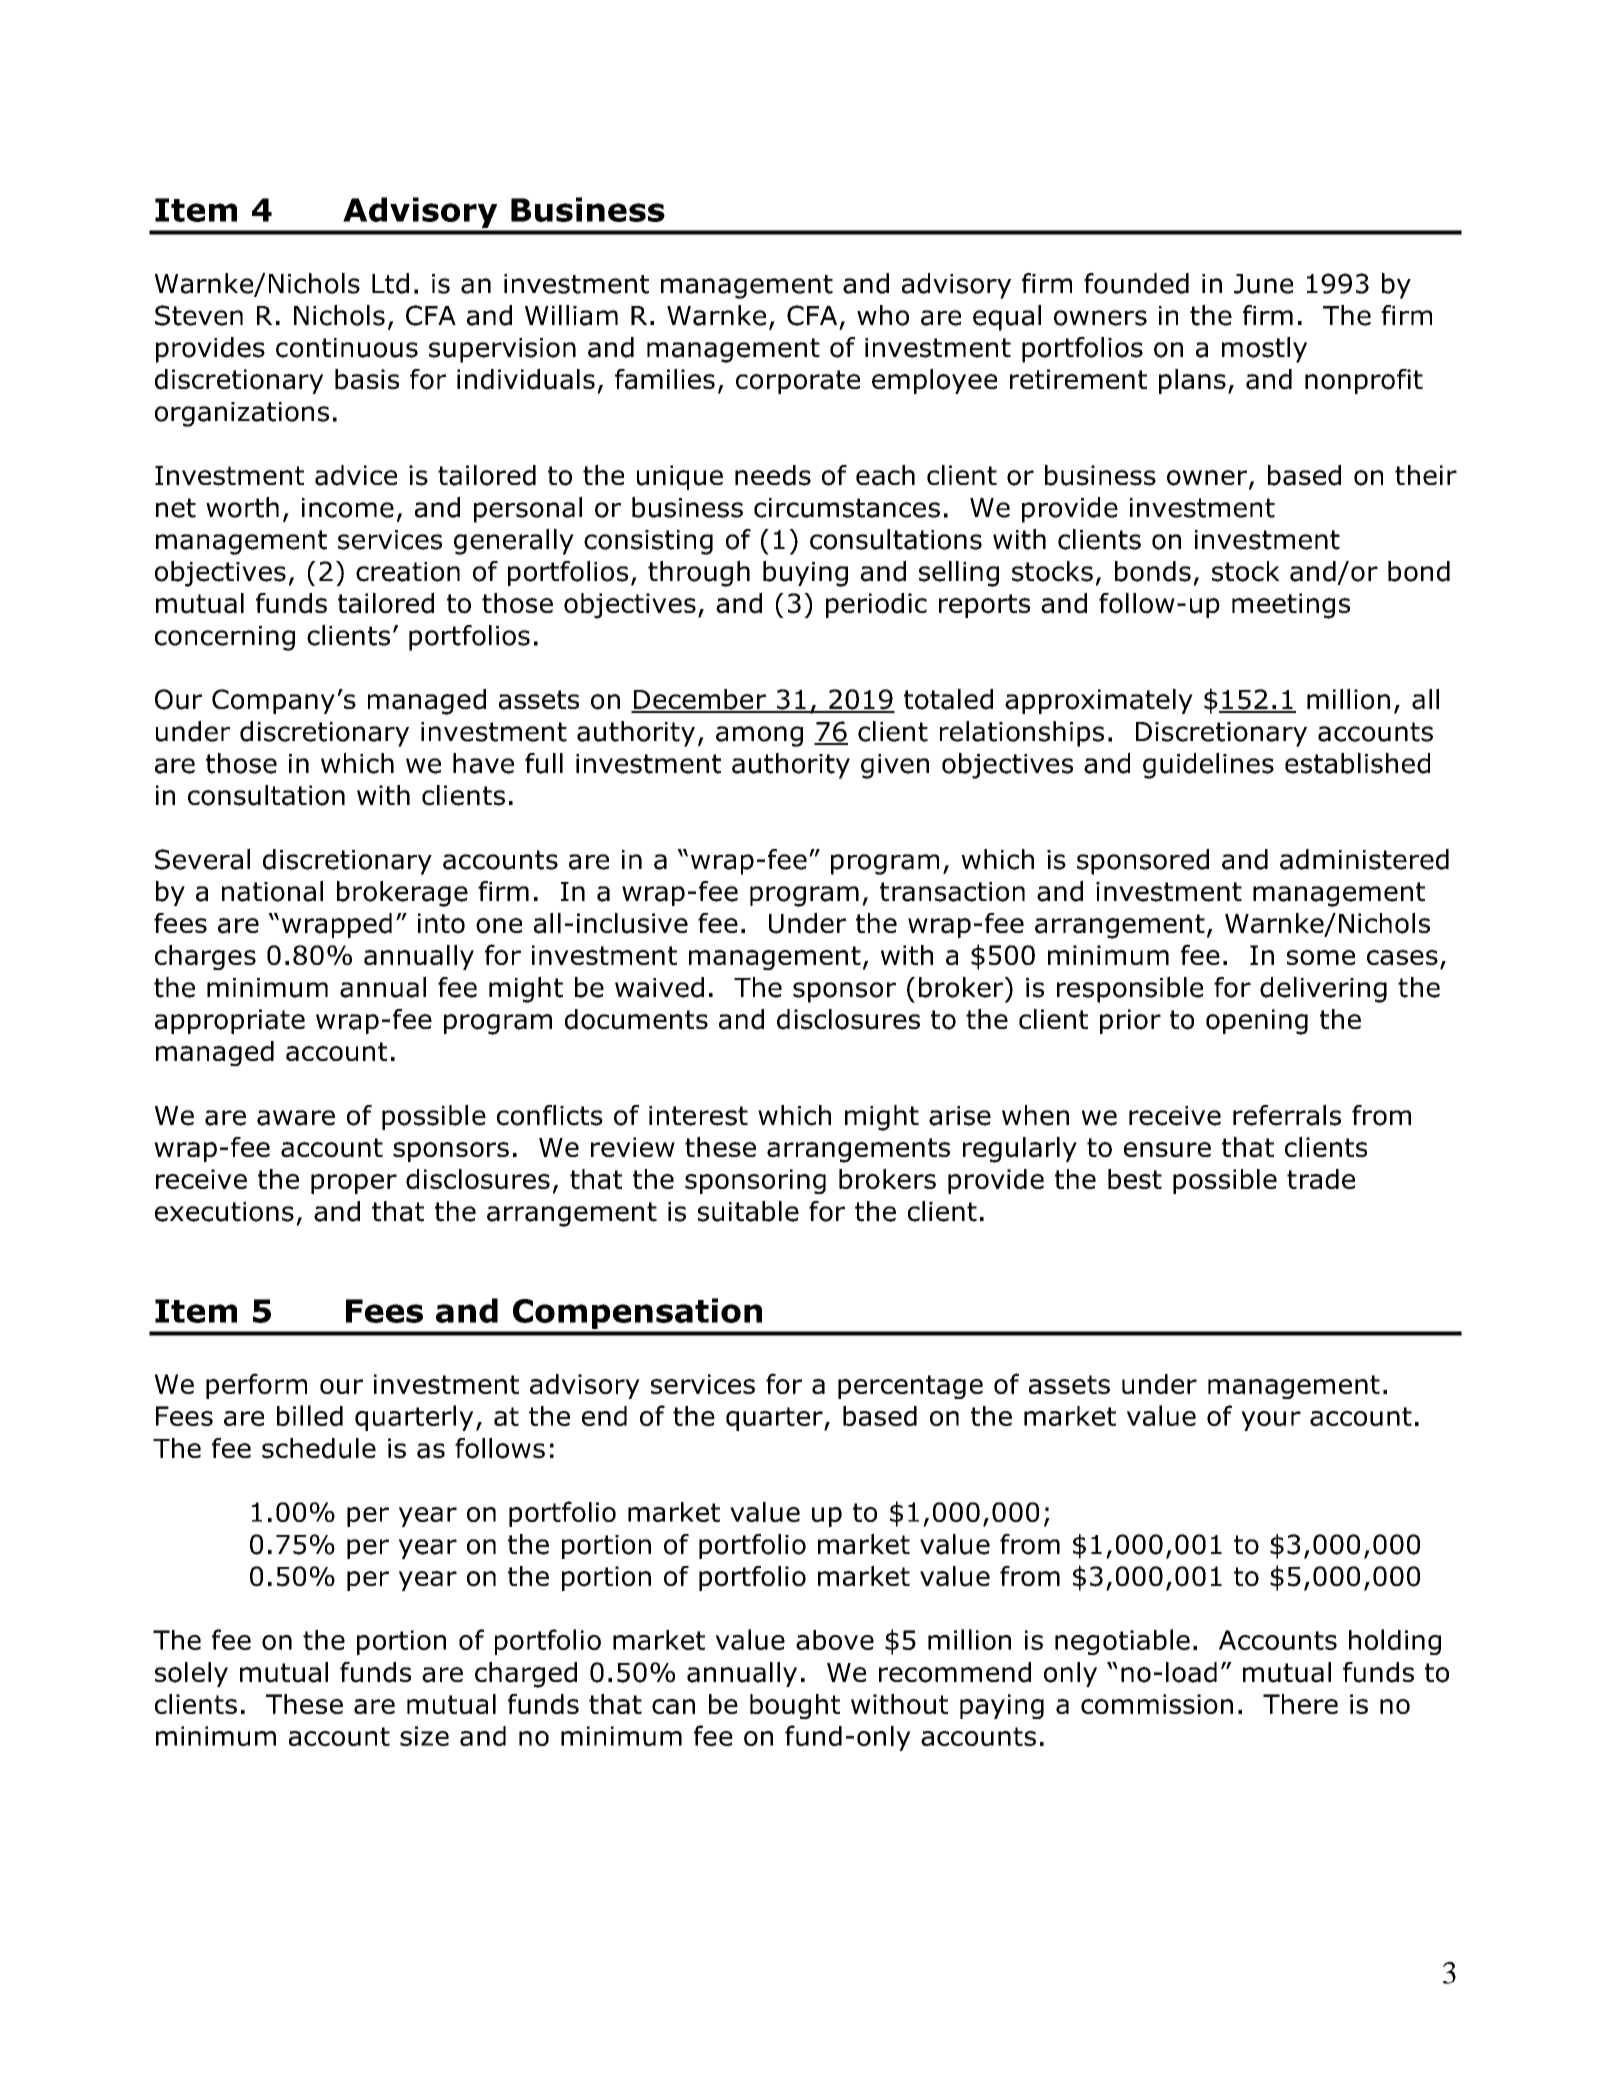 The image size is (1611, 2085). What do you see at coordinates (883, 315) in the screenshot?
I see `who` at bounding box center [883, 315].
